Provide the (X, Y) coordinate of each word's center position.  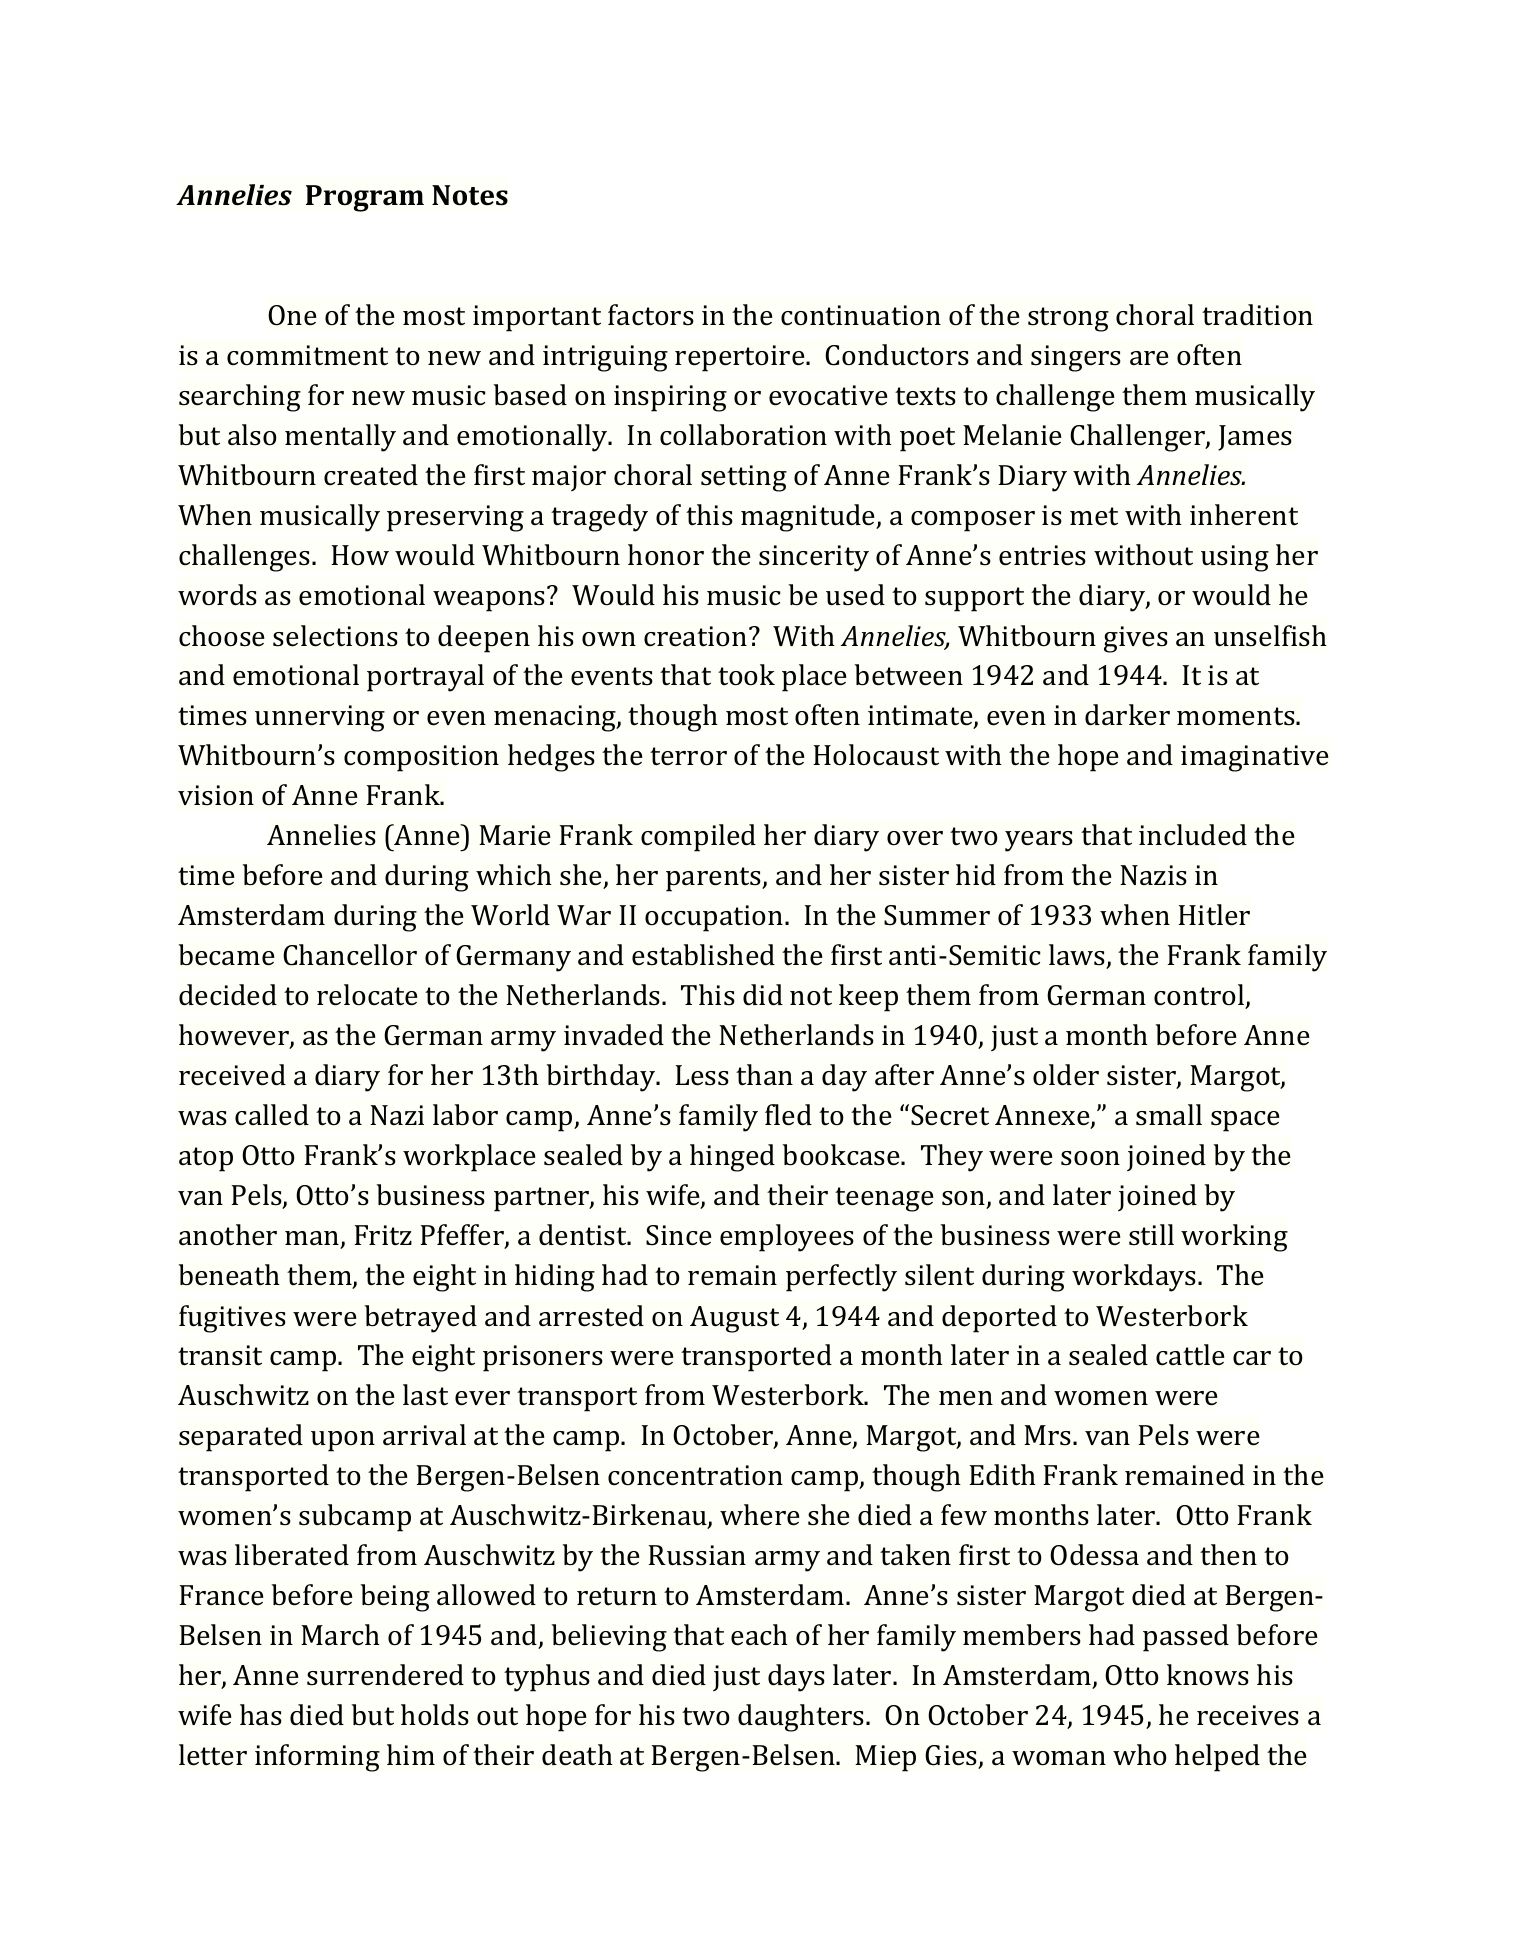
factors (651, 315)
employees (787, 1238)
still (1151, 1235)
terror (688, 756)
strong (1068, 319)
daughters (802, 1718)
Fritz (383, 1235)
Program (365, 198)
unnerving (320, 718)
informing (317, 1758)
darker (1127, 715)
